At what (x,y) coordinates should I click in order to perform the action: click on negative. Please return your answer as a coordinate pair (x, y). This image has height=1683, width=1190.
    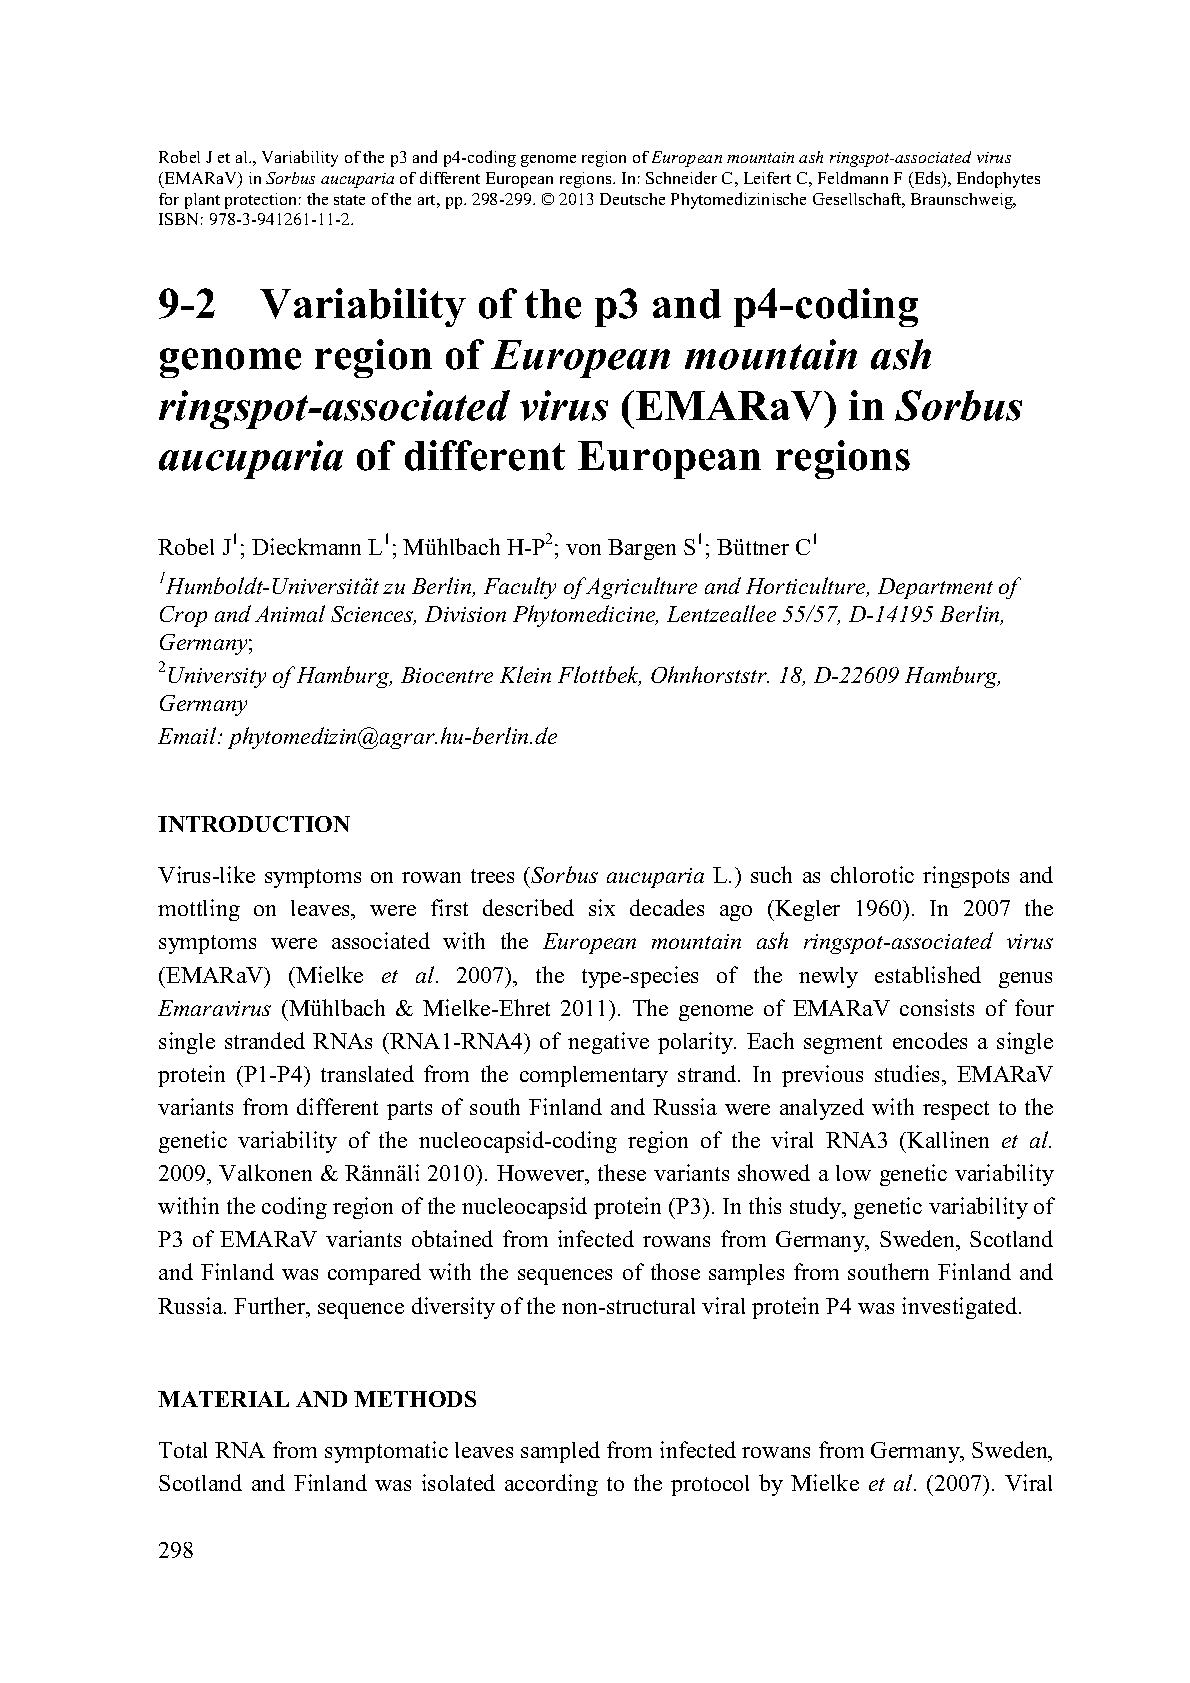
    Looking at the image, I should click on (608, 1043).
